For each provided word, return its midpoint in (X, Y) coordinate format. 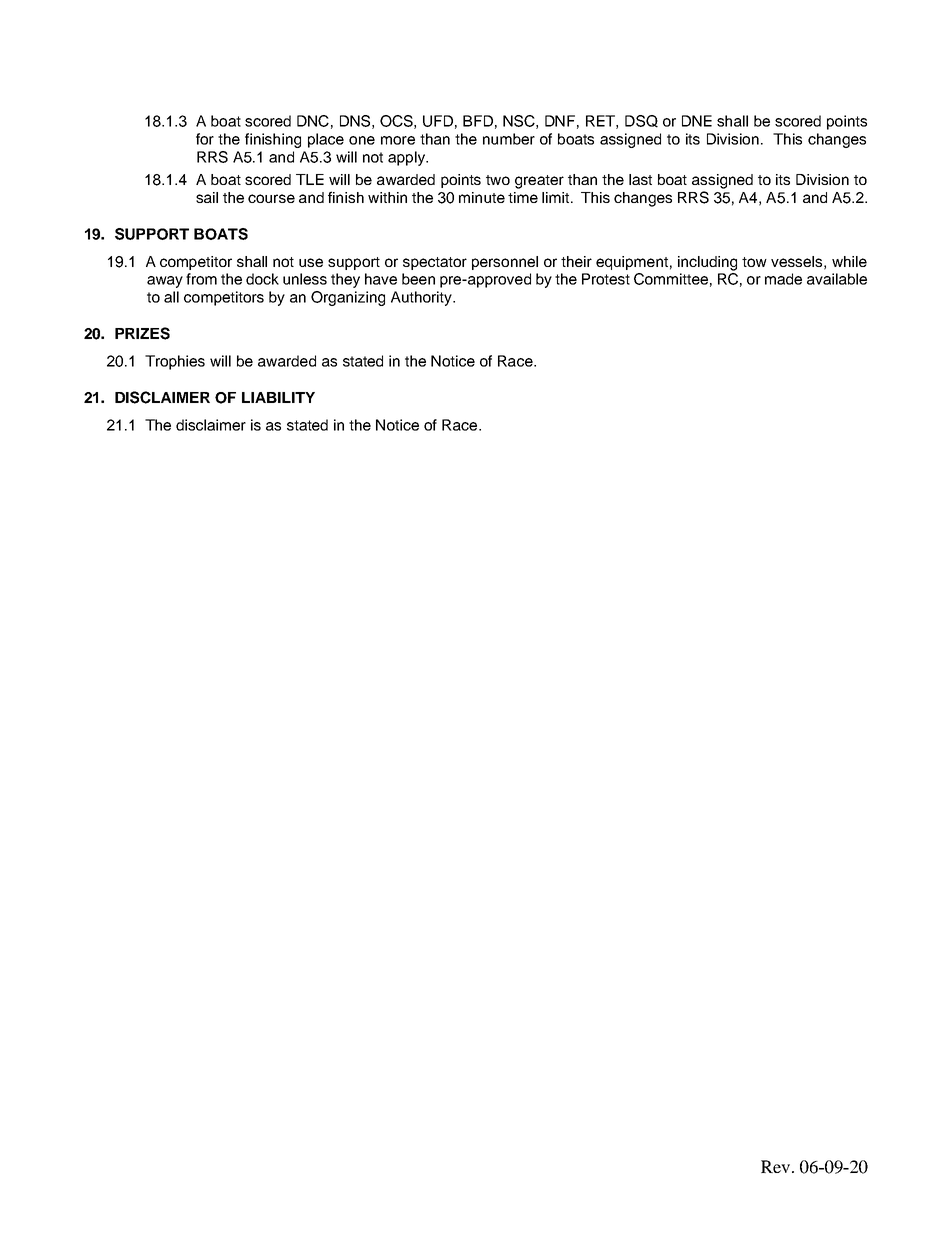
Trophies (175, 362)
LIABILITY (278, 397)
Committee (671, 279)
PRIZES (142, 333)
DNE (697, 121)
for (205, 139)
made (783, 279)
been (418, 279)
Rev (775, 1166)
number (509, 139)
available (837, 279)
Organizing (348, 298)
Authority (422, 298)
